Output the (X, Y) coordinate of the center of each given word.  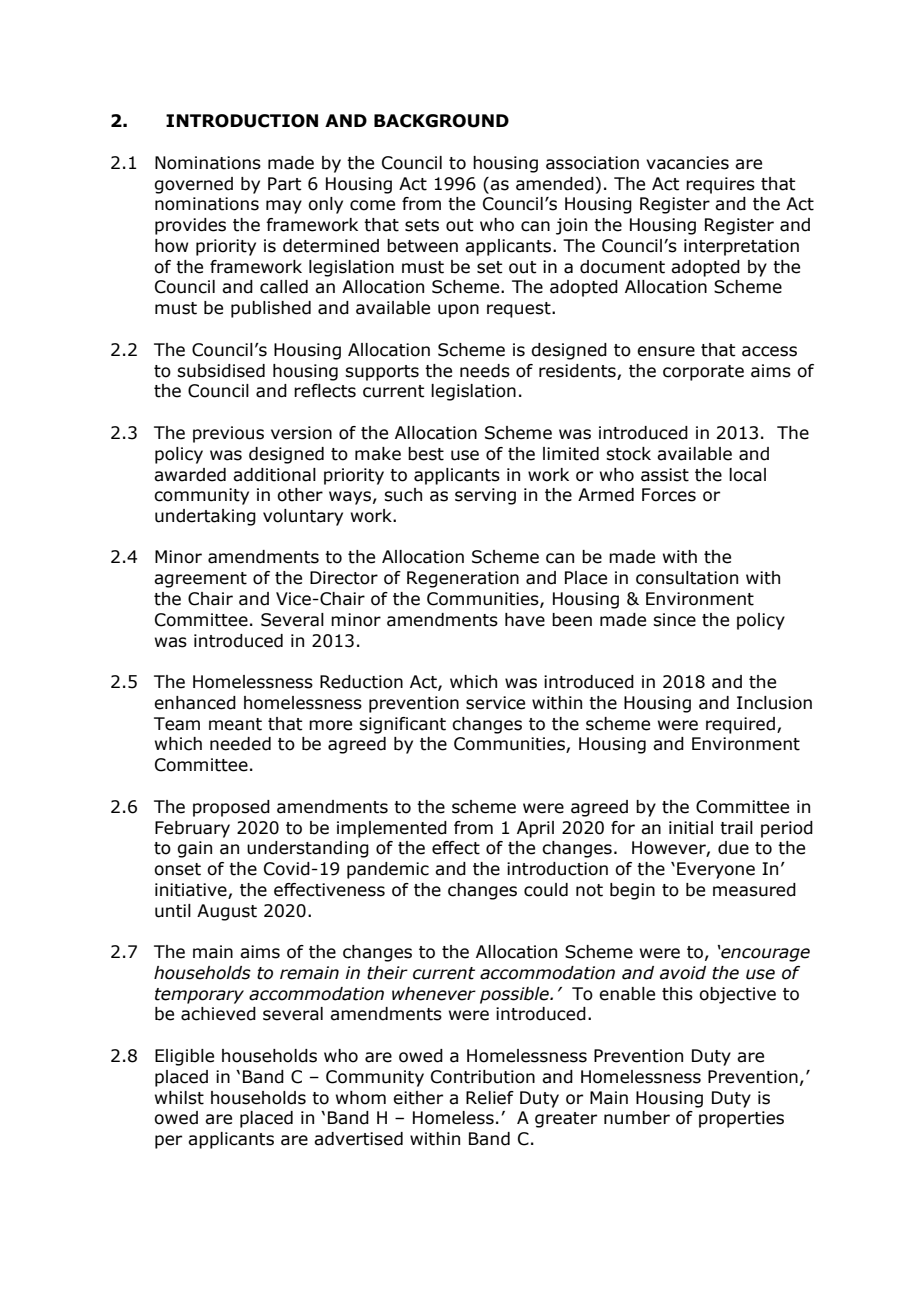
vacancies (687, 163)
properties (741, 1119)
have (525, 620)
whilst (179, 1098)
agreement (200, 580)
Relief (490, 1098)
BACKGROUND (441, 121)
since (674, 620)
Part (285, 184)
